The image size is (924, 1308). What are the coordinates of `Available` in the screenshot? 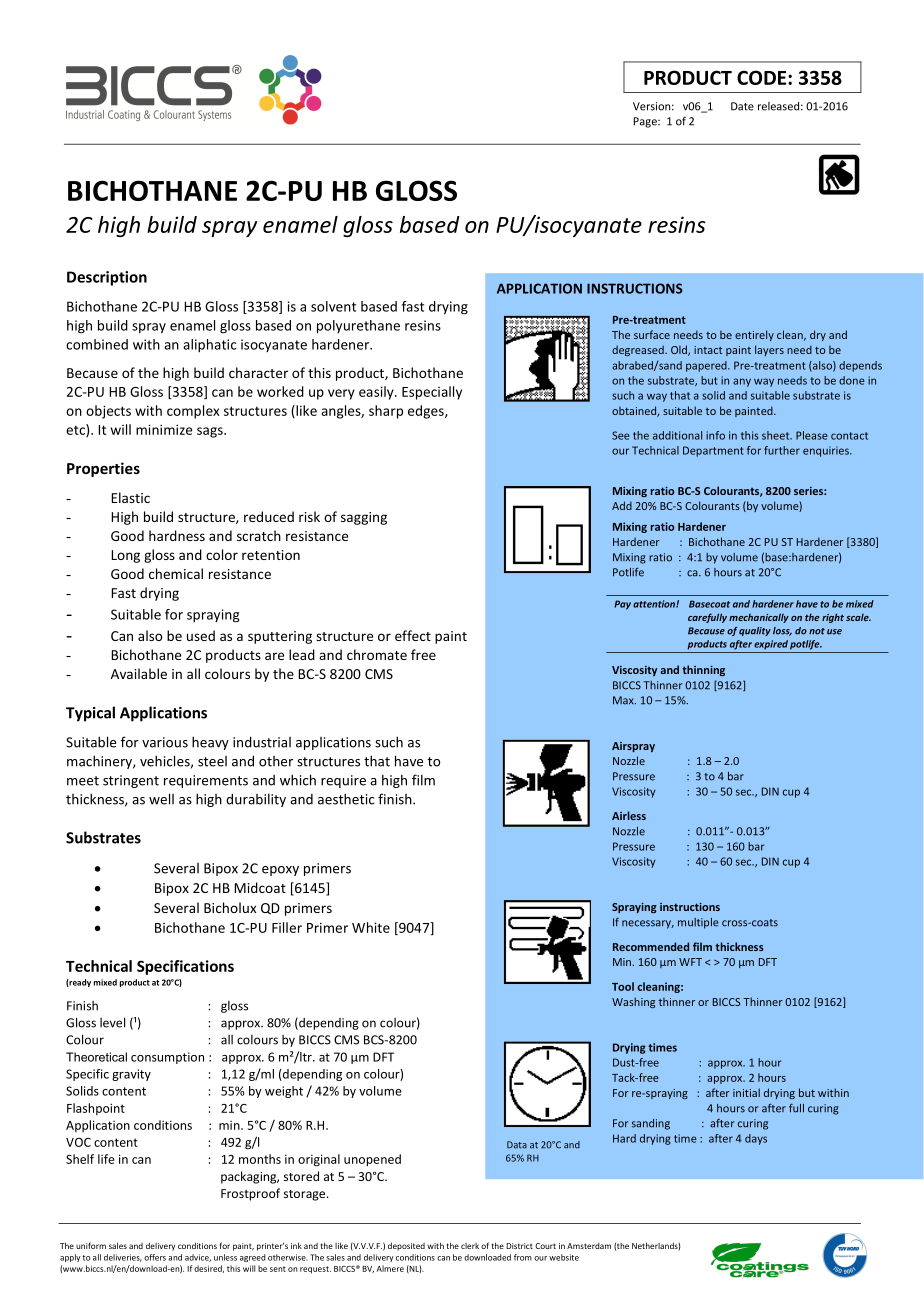 It's located at (139, 673).
